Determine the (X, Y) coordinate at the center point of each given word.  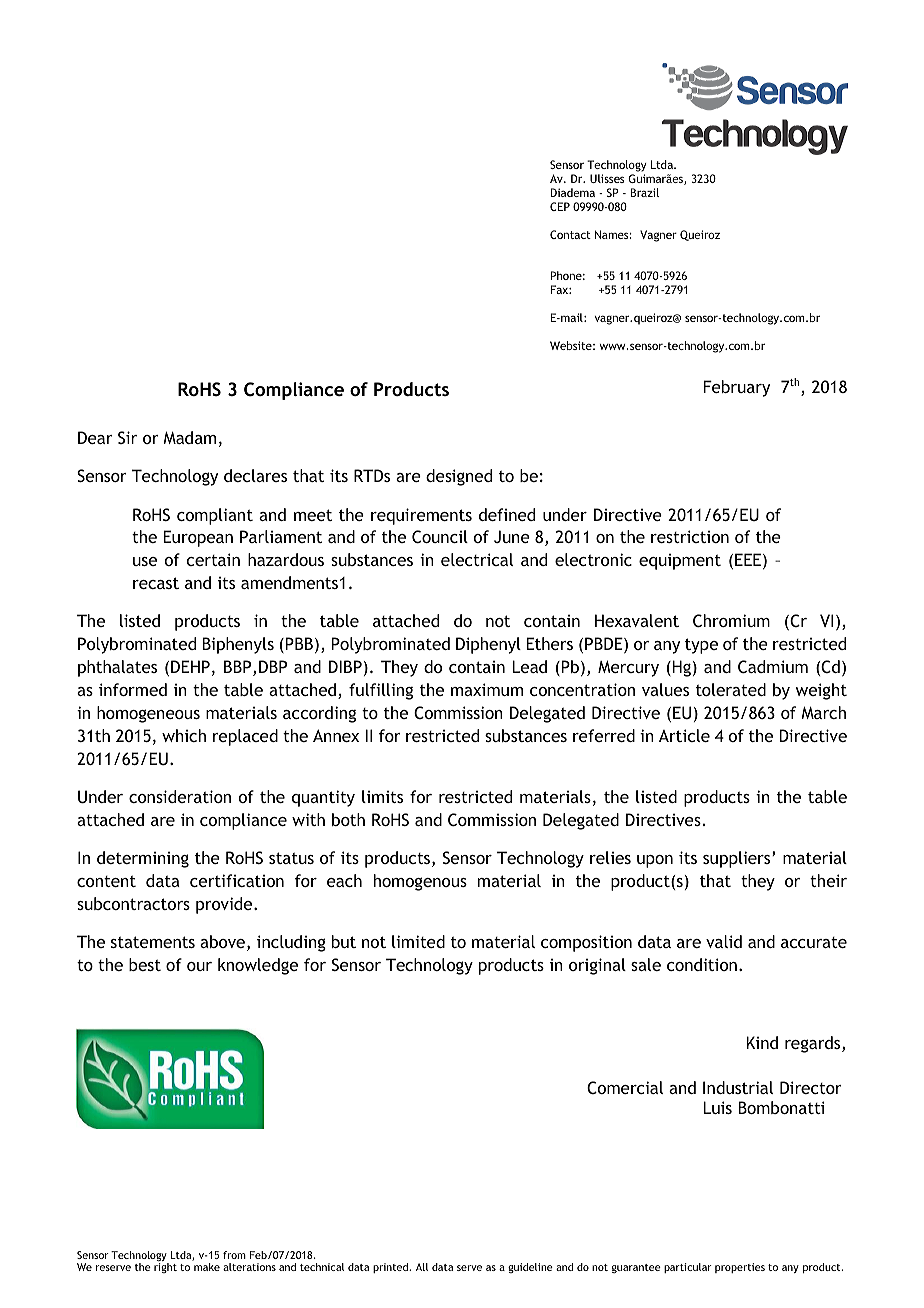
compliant (215, 516)
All (422, 1267)
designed (459, 477)
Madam (189, 437)
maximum (487, 689)
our (199, 966)
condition (702, 964)
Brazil (645, 192)
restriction (690, 536)
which (184, 735)
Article (684, 735)
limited (418, 941)
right (165, 1268)
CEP (560, 206)
